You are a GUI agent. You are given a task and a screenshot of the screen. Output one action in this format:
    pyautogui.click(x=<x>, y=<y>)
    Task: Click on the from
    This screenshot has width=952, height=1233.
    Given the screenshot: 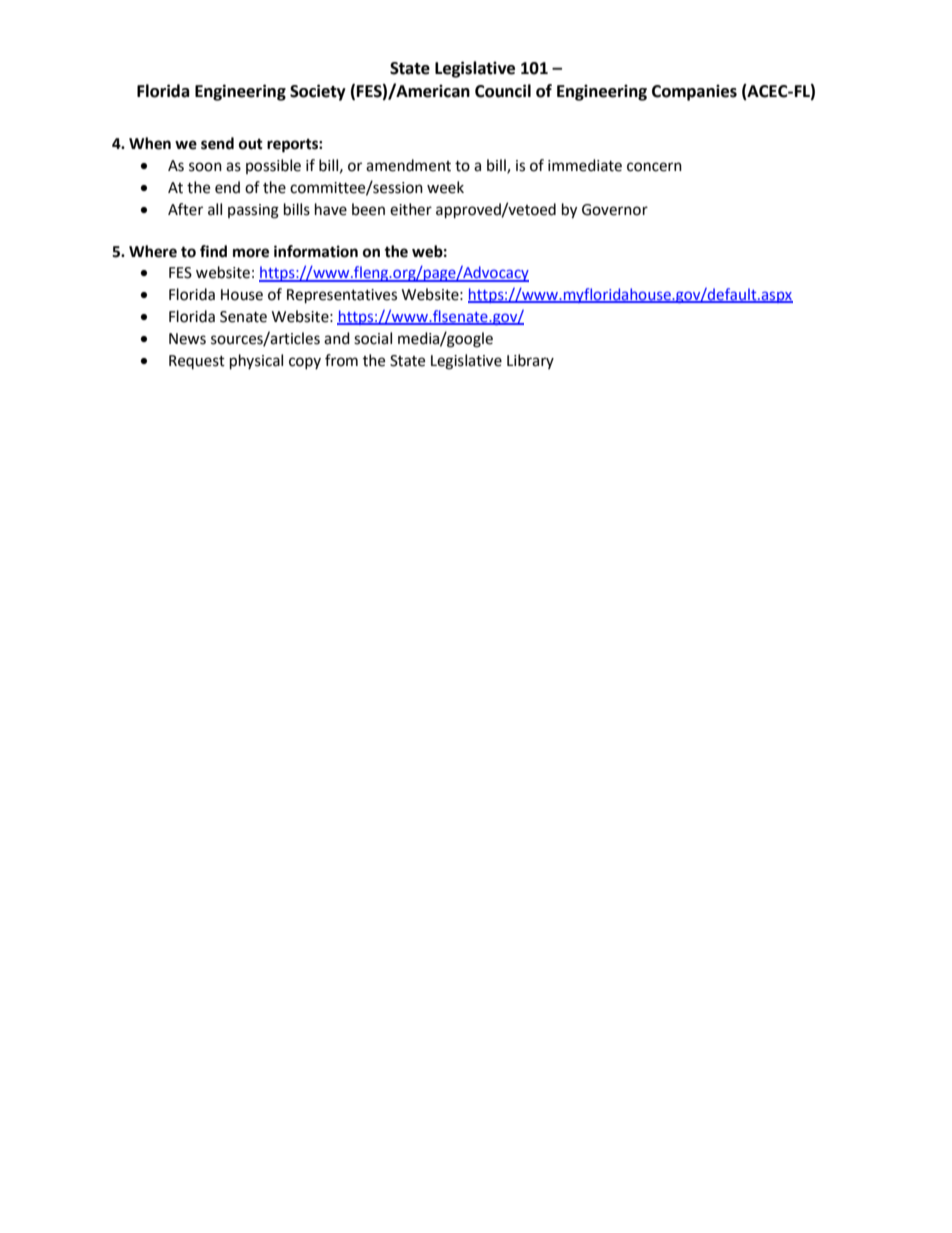 What is the action you would take?
    pyautogui.click(x=341, y=360)
